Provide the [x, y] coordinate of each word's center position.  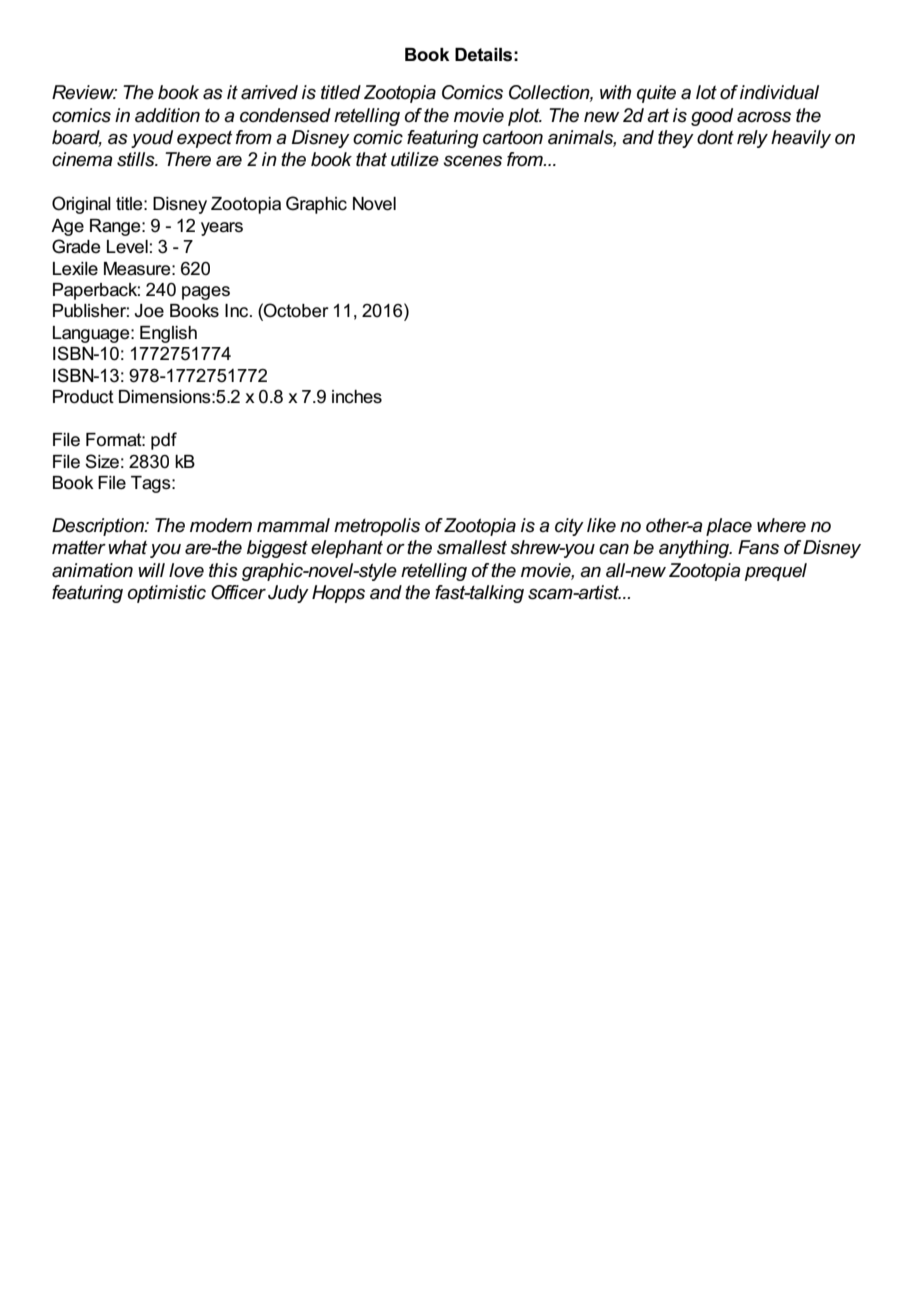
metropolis [377, 527]
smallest [472, 547]
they [676, 139]
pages [206, 293]
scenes [472, 161]
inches [357, 397]
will [151, 570]
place [729, 527]
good [712, 117]
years [222, 229]
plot [525, 117]
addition [167, 115]
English [168, 334]
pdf [164, 441]
